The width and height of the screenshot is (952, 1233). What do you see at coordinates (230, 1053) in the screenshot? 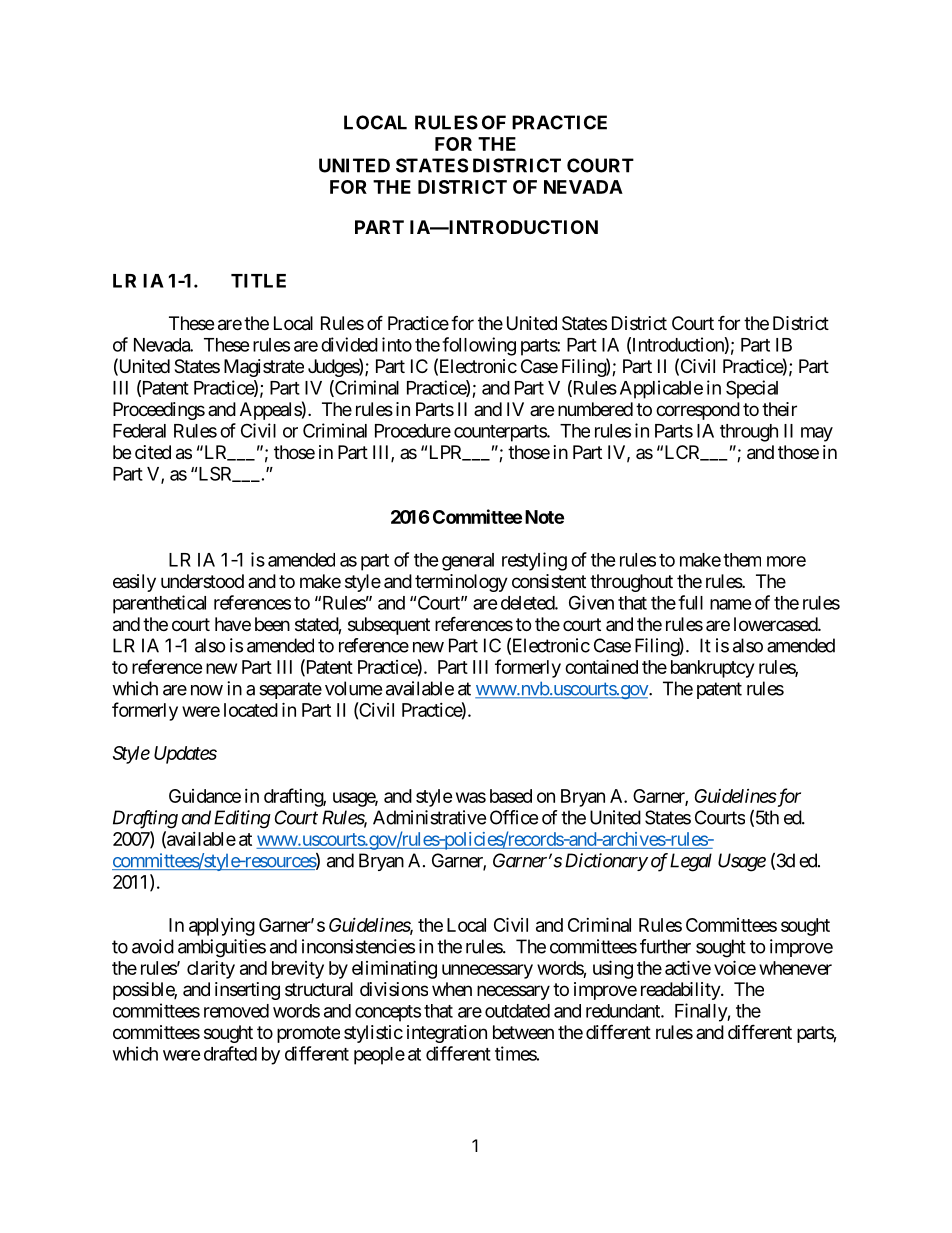
I see `drafted` at bounding box center [230, 1053].
